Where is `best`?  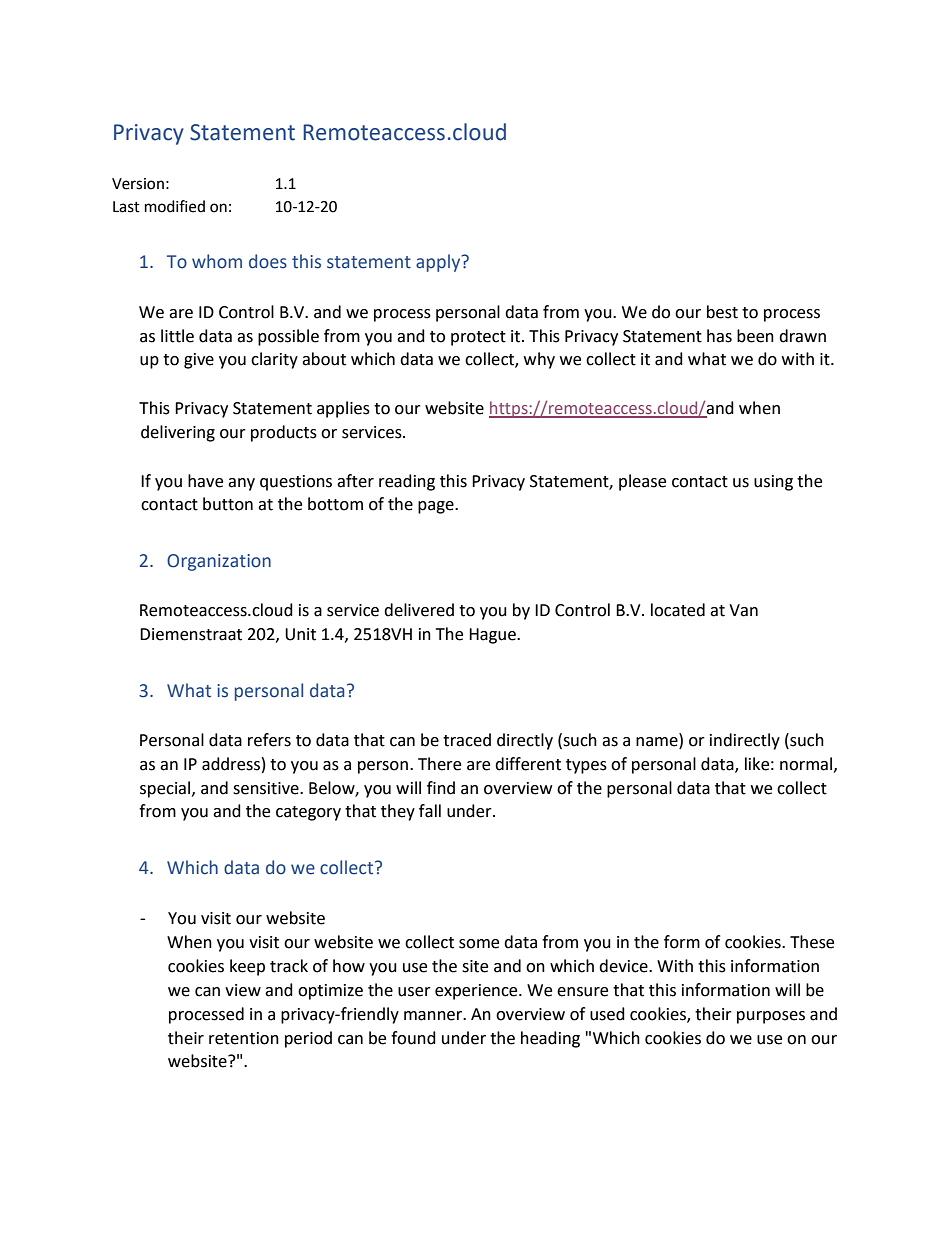
best is located at coordinates (722, 312).
